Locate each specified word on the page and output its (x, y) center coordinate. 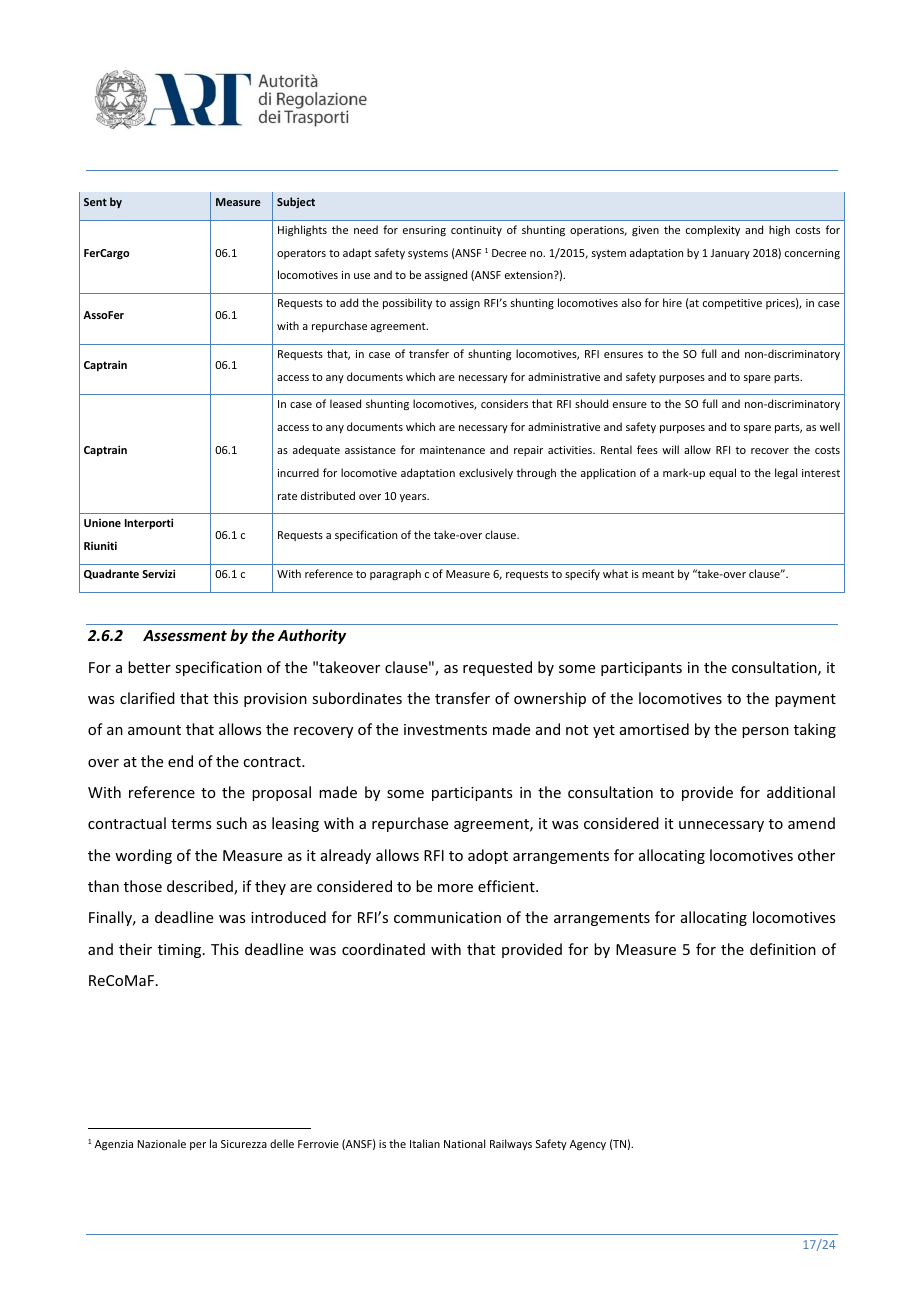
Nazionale (162, 1143)
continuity (476, 231)
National (464, 1143)
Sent (95, 202)
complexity (713, 230)
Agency (588, 1145)
